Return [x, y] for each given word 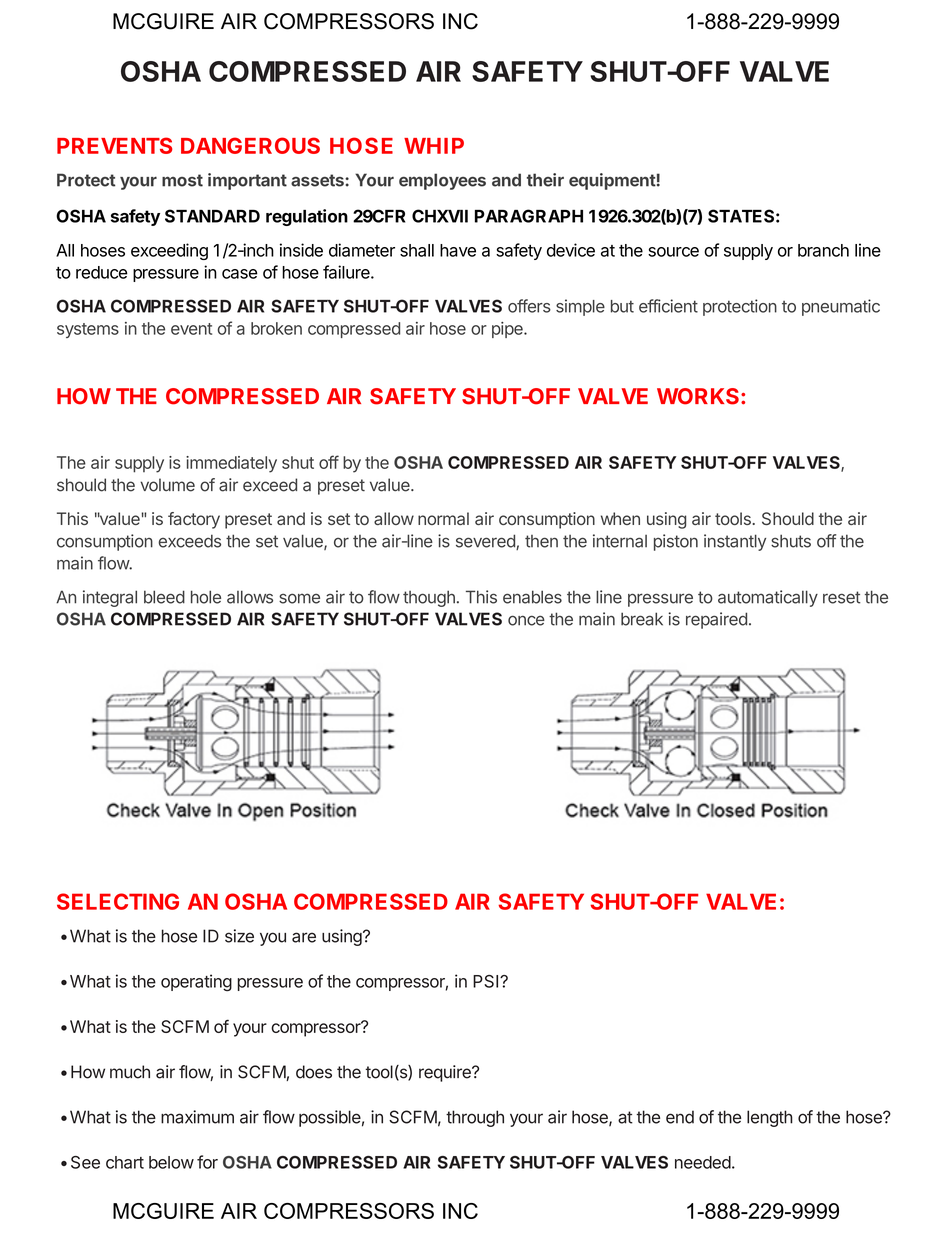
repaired [716, 620]
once [526, 620]
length [770, 1118]
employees [442, 181]
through [475, 1118]
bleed [164, 597]
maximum [197, 1117]
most [182, 180]
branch [823, 250]
